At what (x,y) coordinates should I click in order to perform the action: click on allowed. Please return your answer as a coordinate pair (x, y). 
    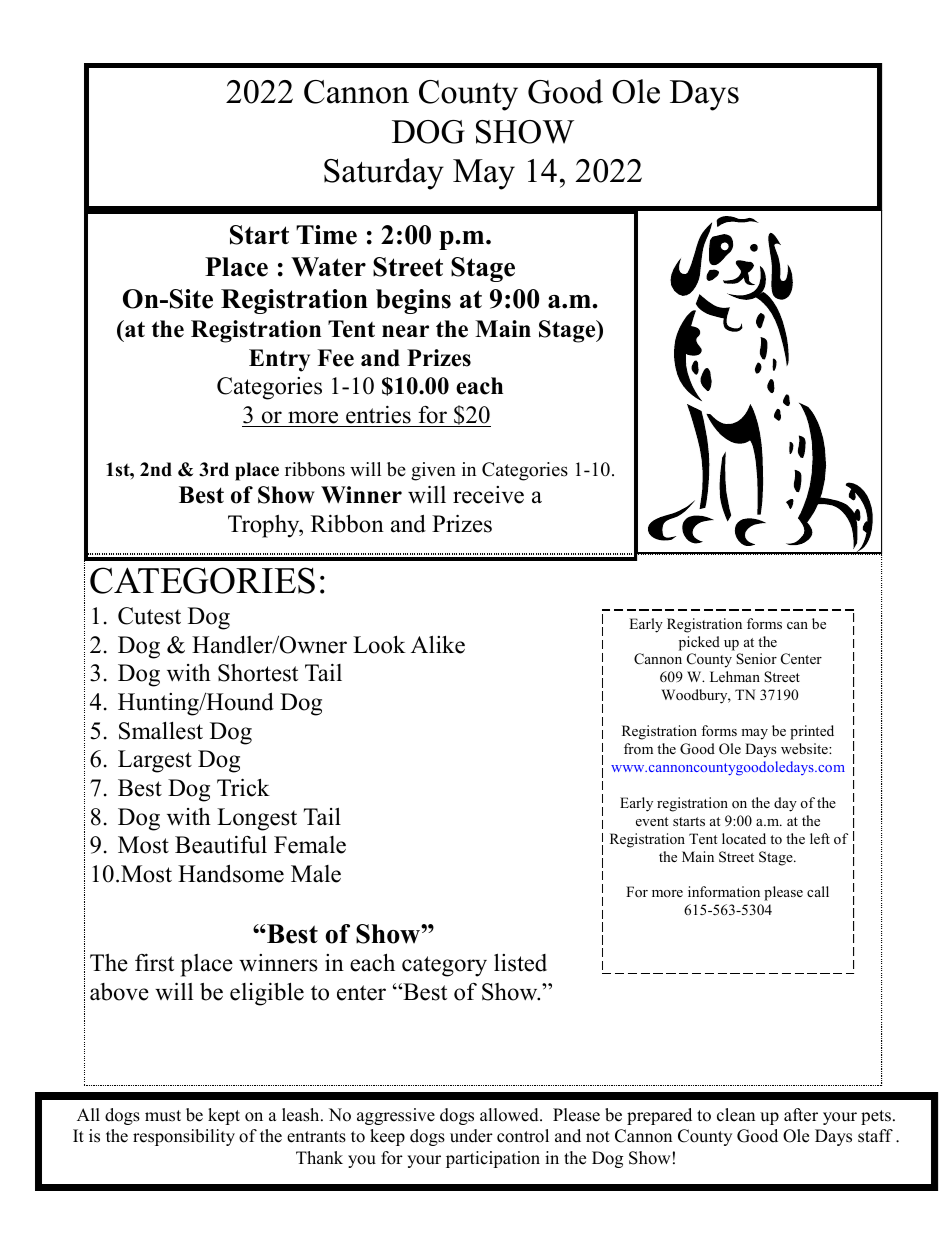
    Looking at the image, I should click on (510, 1115).
